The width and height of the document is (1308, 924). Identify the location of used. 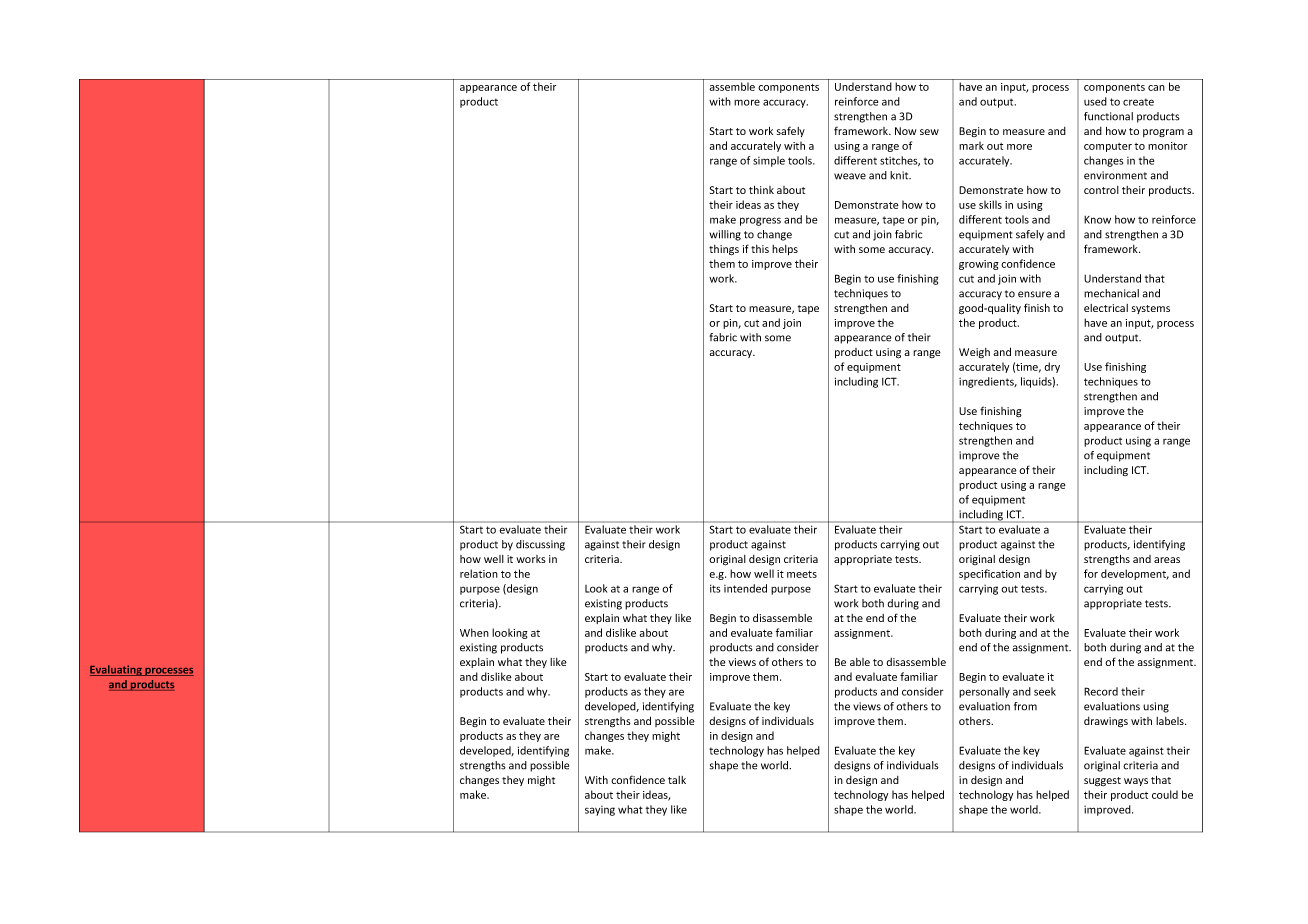
(1095, 101).
